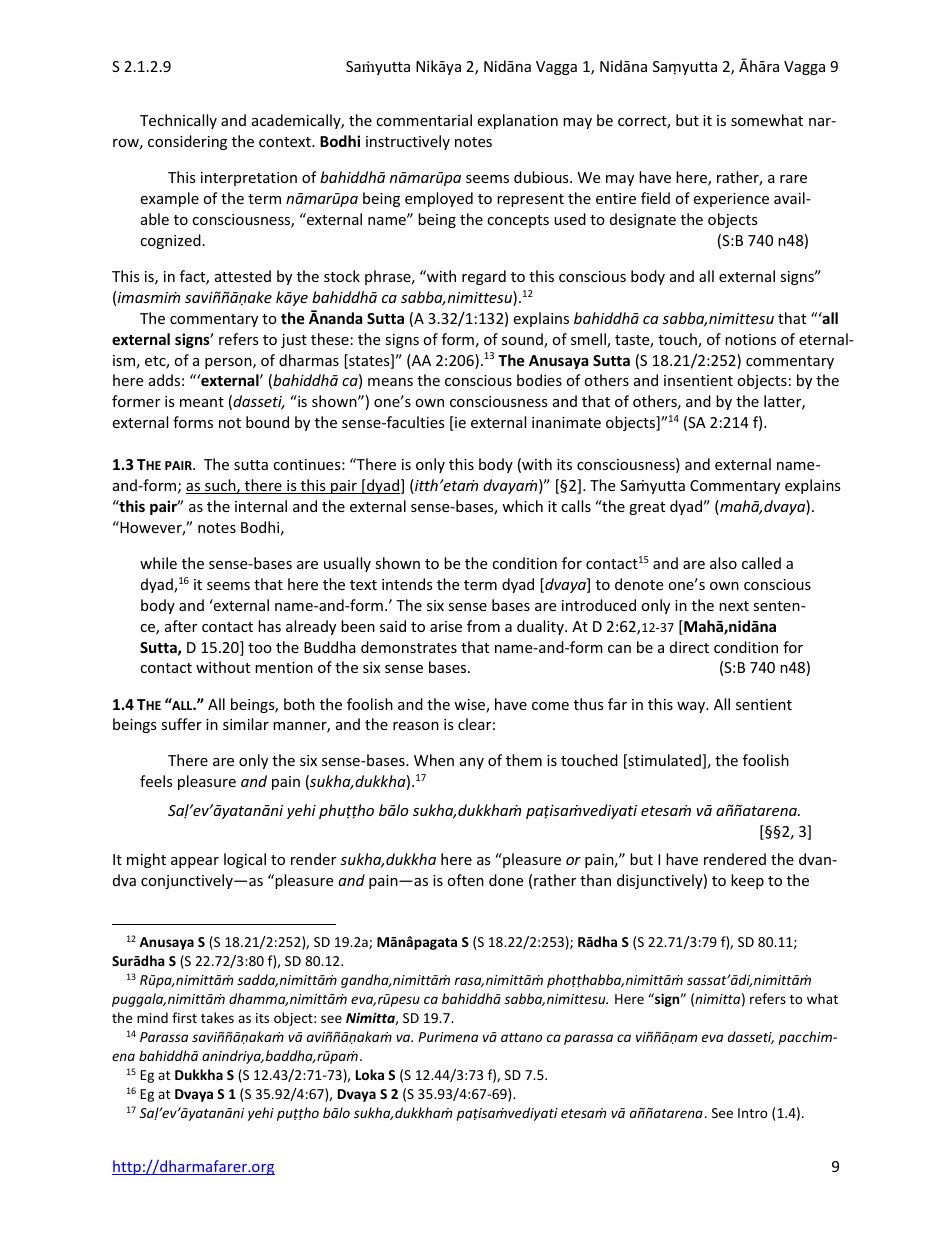 Image resolution: width=952 pixels, height=1233 pixels. What do you see at coordinates (249, 179) in the document?
I see `interpretation` at bounding box center [249, 179].
